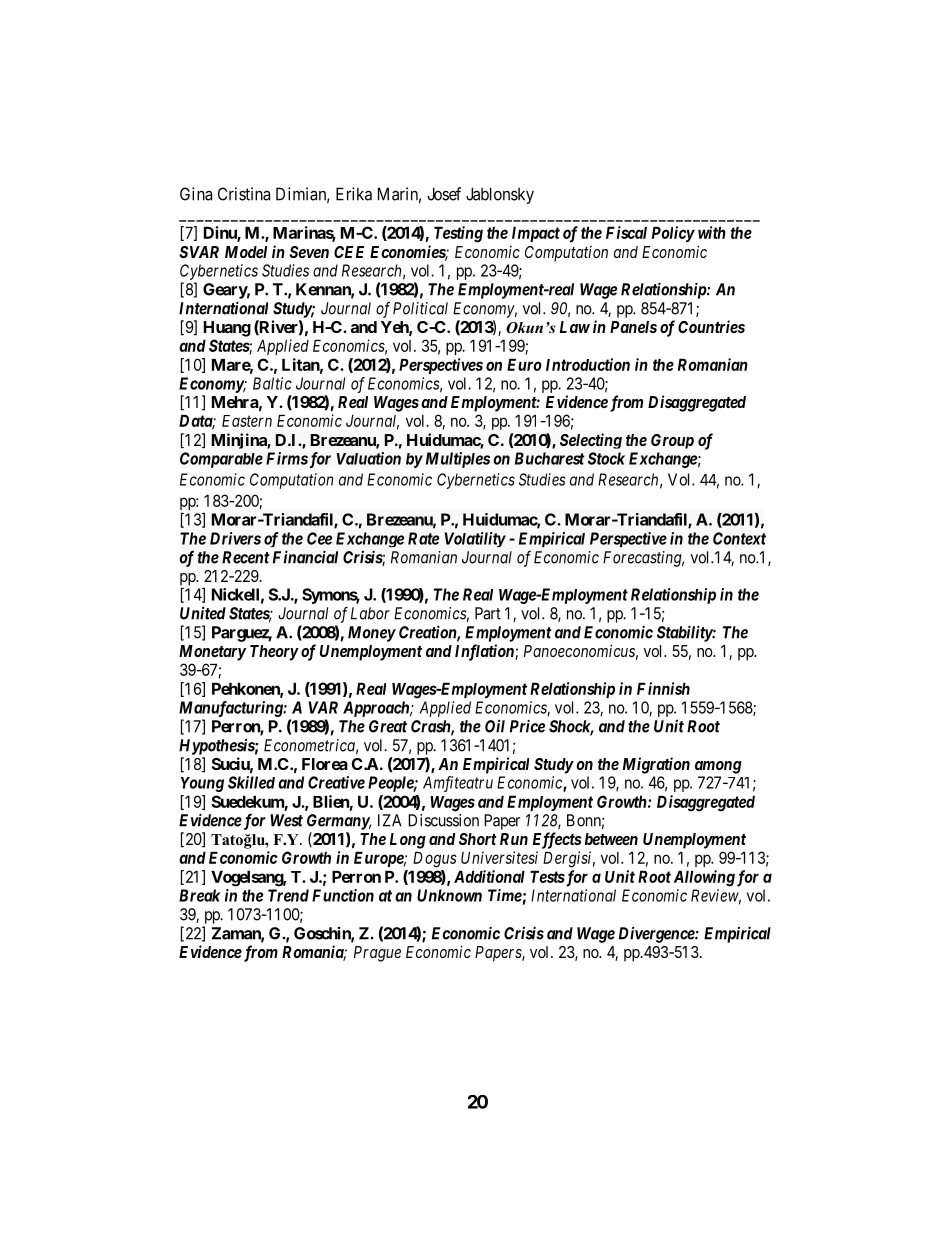 The height and width of the screenshot is (1233, 952). I want to click on Trend, so click(288, 895).
